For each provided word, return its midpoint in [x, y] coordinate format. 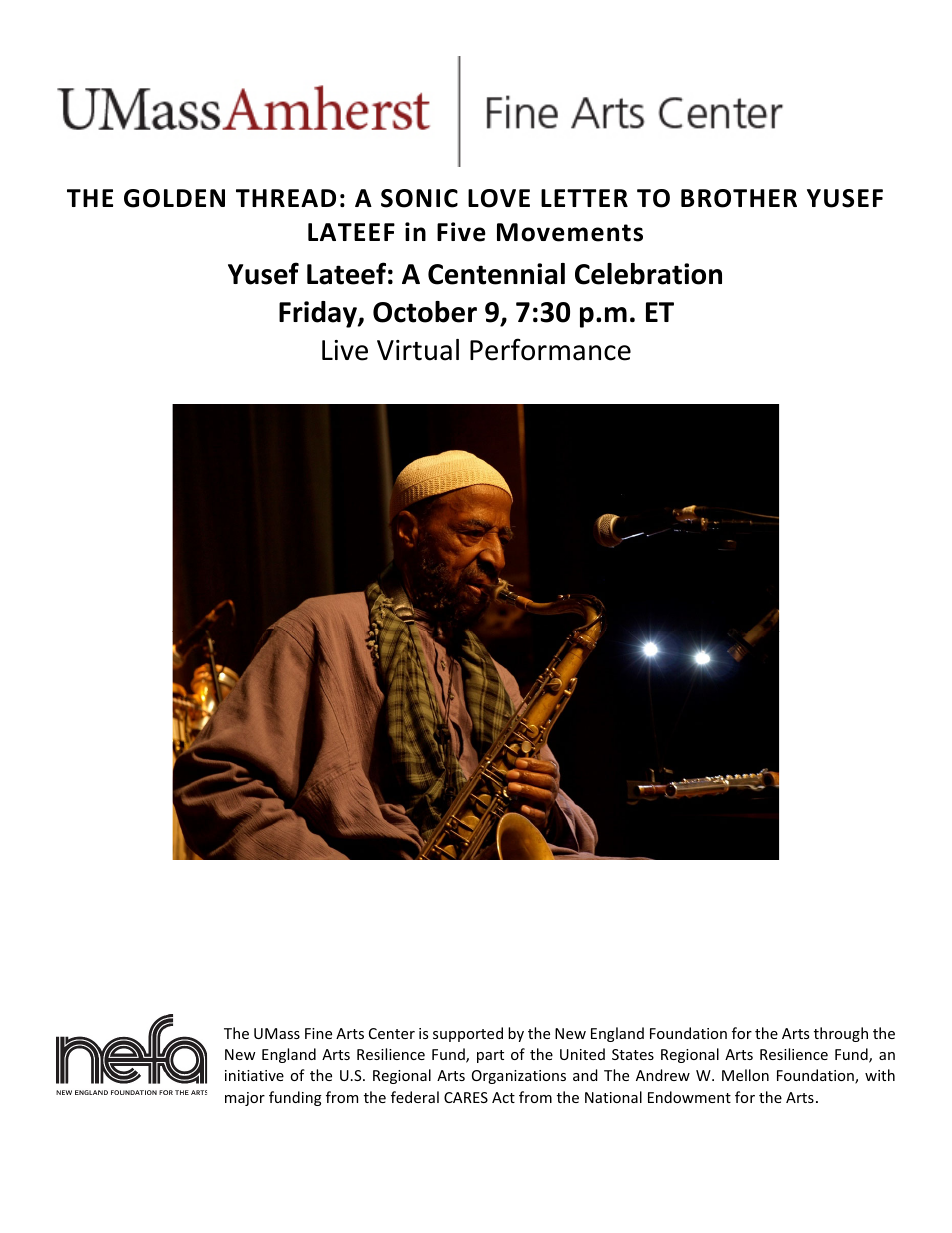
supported [468, 1034]
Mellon [745, 1075]
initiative [254, 1075]
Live [345, 350]
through [841, 1034]
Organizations [519, 1077]
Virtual [418, 350]
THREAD [286, 198]
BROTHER [739, 198]
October [425, 312]
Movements [570, 232]
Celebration [648, 274]
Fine [318, 1033]
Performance [550, 349]
